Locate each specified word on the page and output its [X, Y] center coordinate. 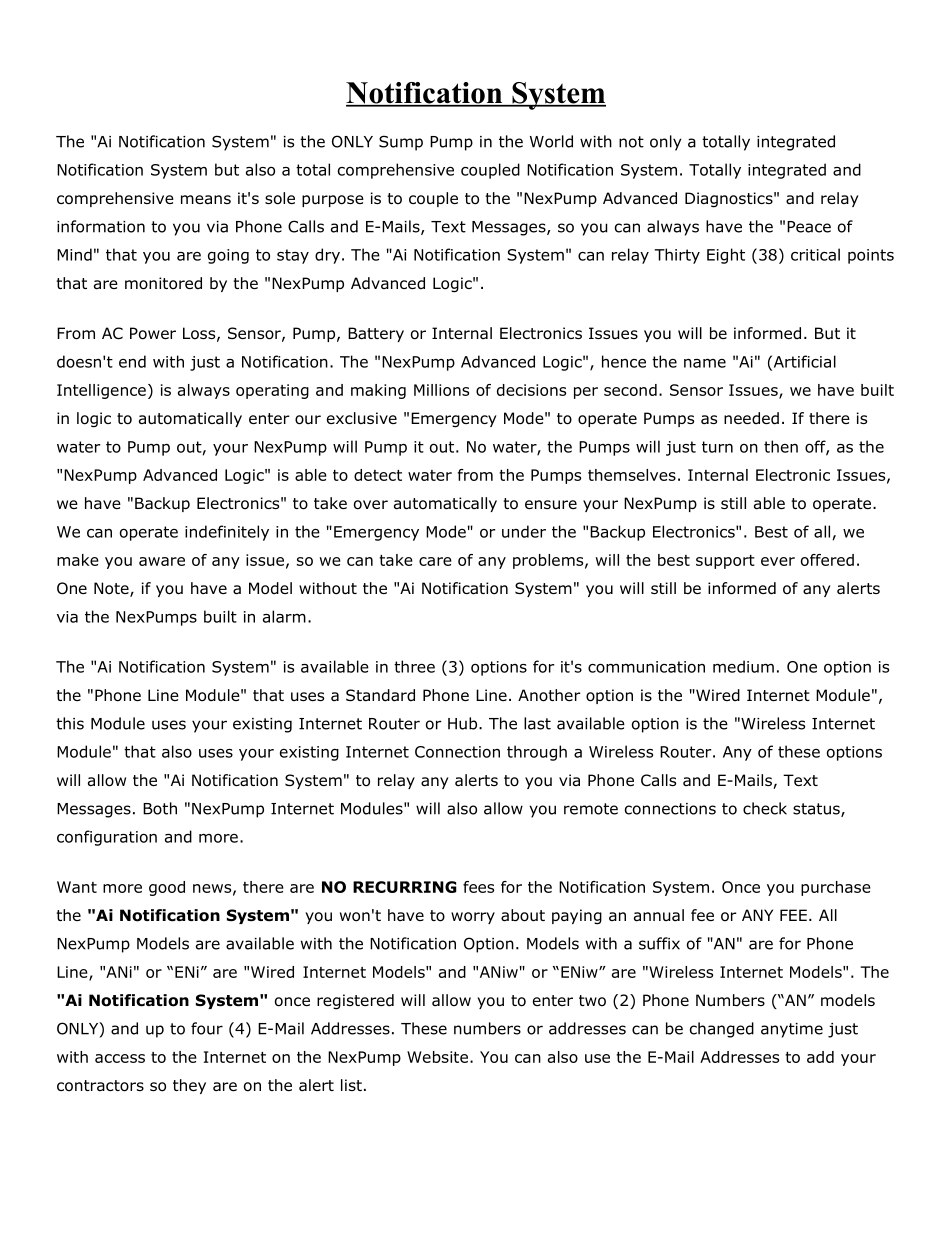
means [206, 200]
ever [778, 561]
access [120, 1058]
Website [437, 1057]
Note [112, 589]
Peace [809, 227]
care [435, 561]
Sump [401, 143]
